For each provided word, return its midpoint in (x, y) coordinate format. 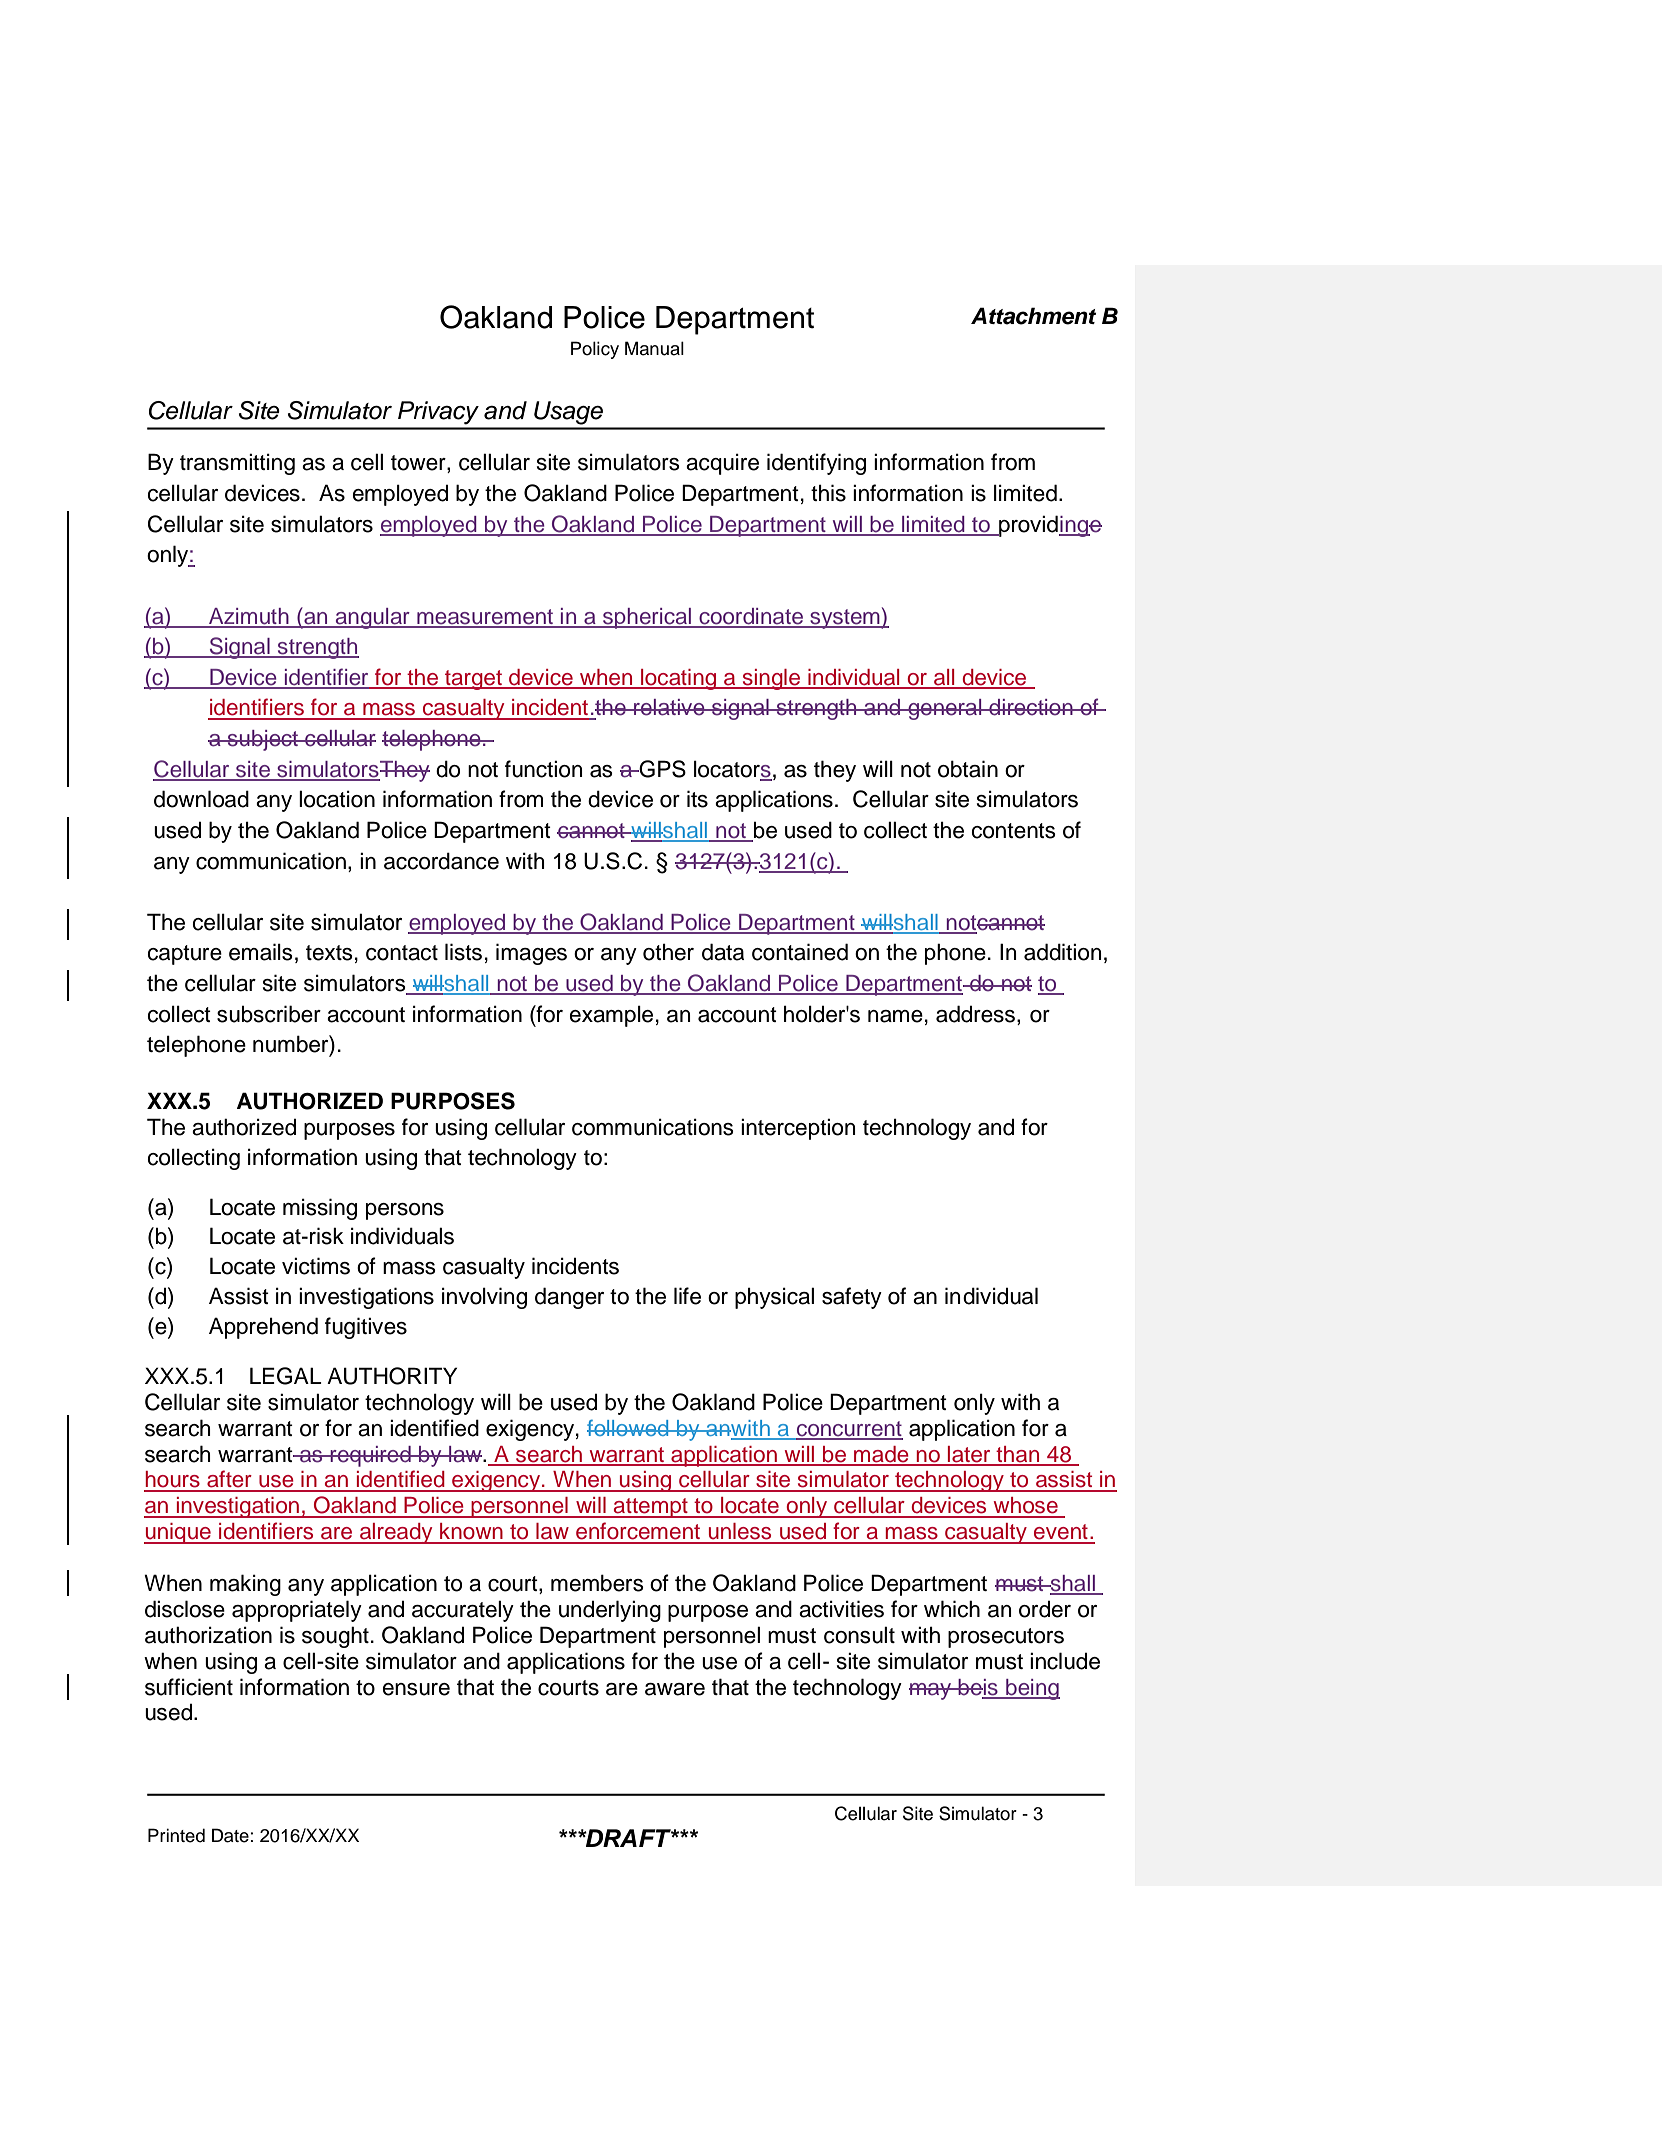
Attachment (1033, 316)
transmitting (237, 464)
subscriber (269, 1014)
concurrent (849, 1430)
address (975, 1014)
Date (231, 1835)
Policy (595, 350)
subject (263, 740)
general (945, 709)
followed (629, 1428)
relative (669, 707)
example (611, 1016)
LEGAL (286, 1376)
